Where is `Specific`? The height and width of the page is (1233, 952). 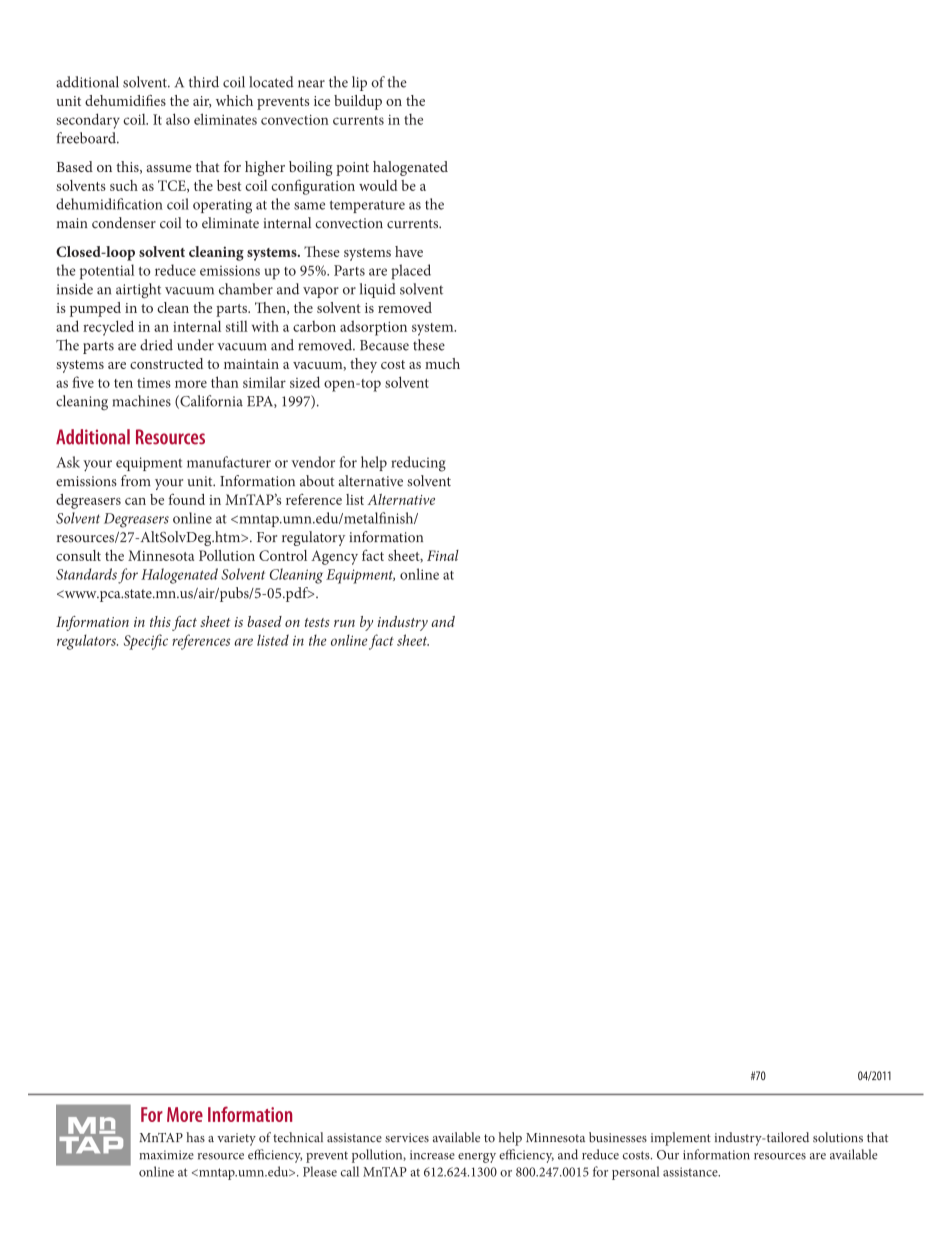 Specific is located at coordinates (146, 642).
